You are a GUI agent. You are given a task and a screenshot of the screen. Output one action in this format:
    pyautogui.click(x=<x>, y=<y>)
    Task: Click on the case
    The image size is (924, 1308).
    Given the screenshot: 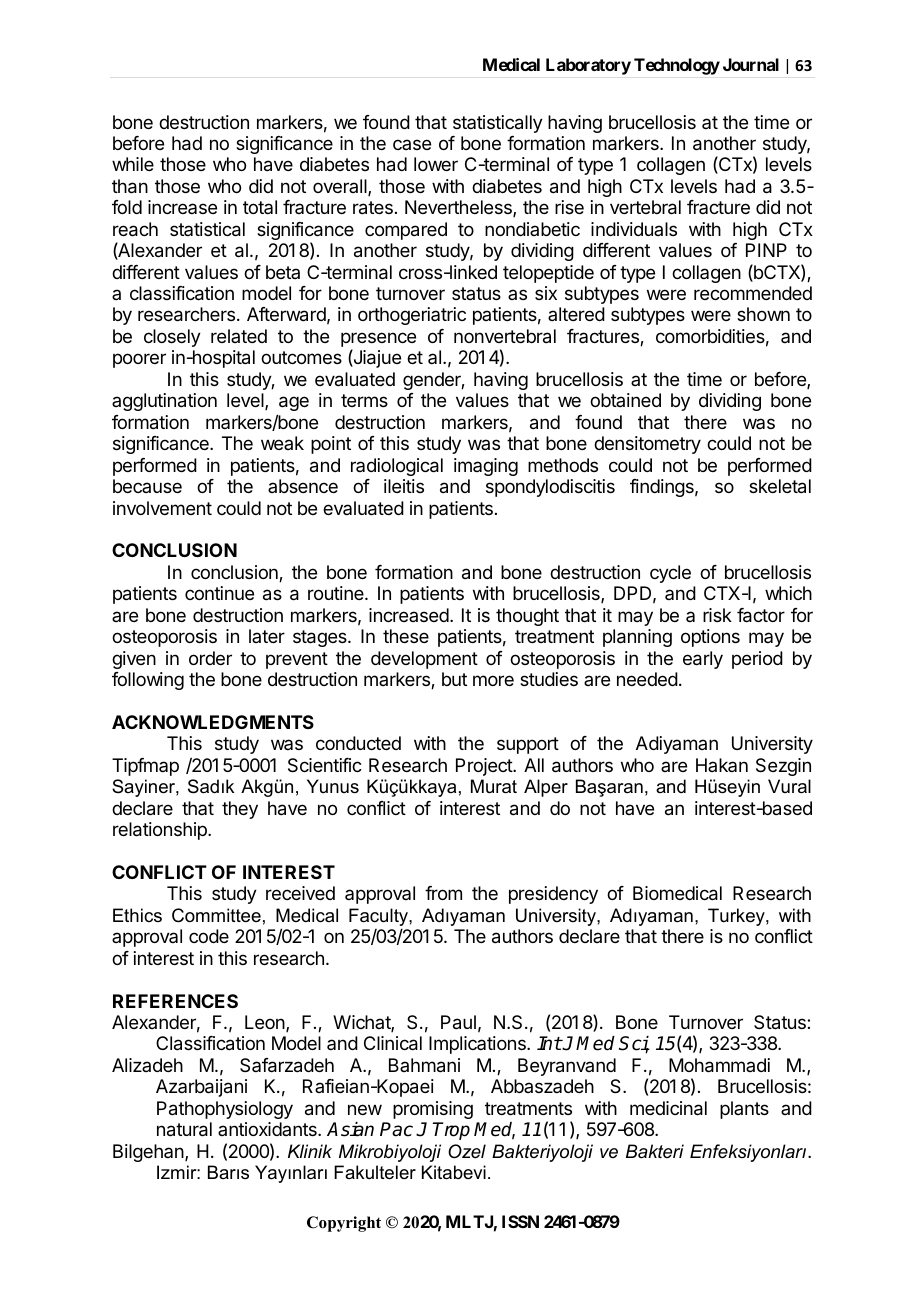 What is the action you would take?
    pyautogui.click(x=412, y=144)
